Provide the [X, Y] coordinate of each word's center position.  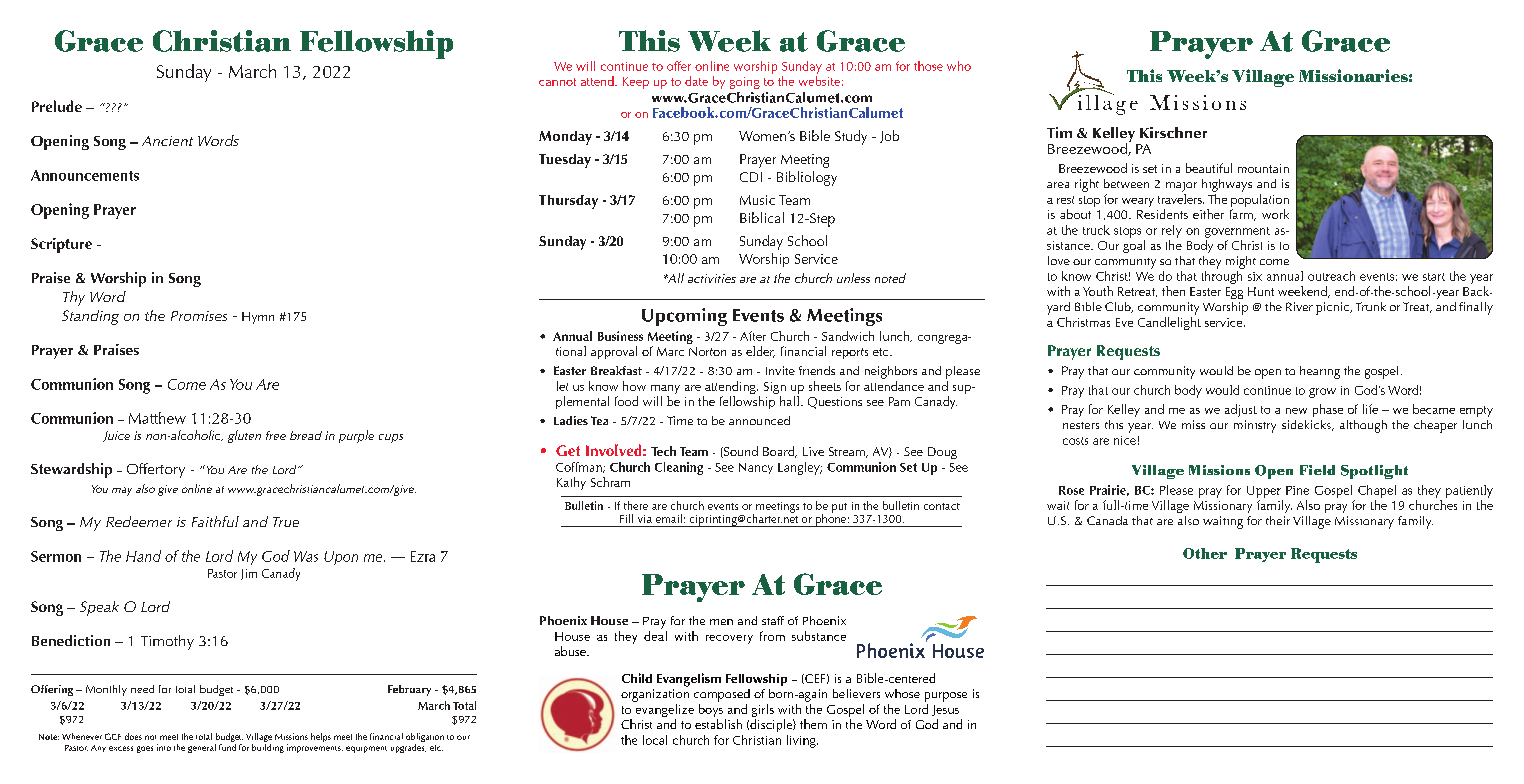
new [1296, 411]
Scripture [61, 245]
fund [227, 747]
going [745, 83]
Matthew [157, 418]
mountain [1263, 168]
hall [789, 401]
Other [1205, 553]
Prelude [57, 106]
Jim [249, 574]
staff [773, 620]
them [813, 724]
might [1241, 262]
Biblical [762, 217]
